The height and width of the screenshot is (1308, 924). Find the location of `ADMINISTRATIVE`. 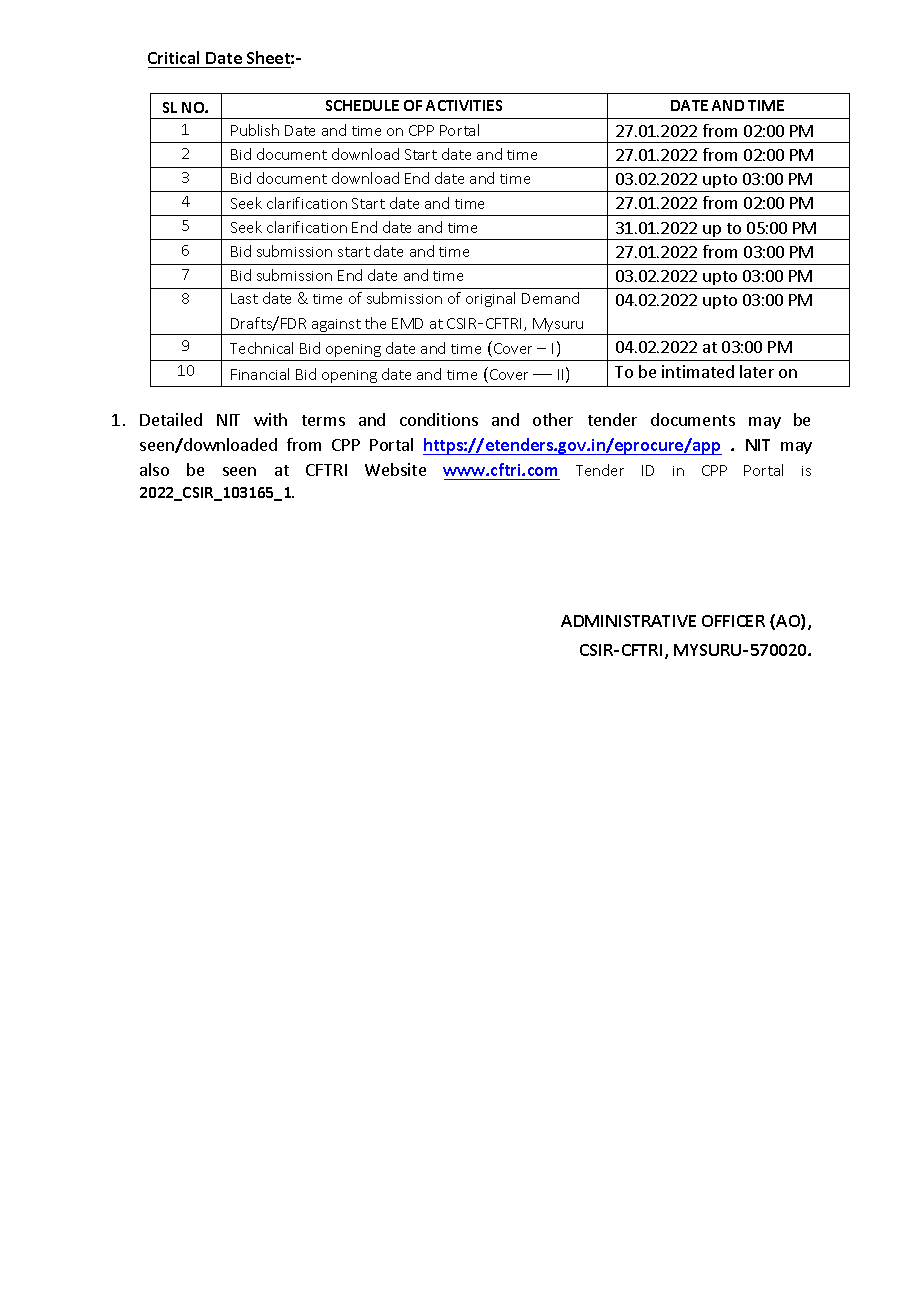

ADMINISTRATIVE is located at coordinates (628, 621).
